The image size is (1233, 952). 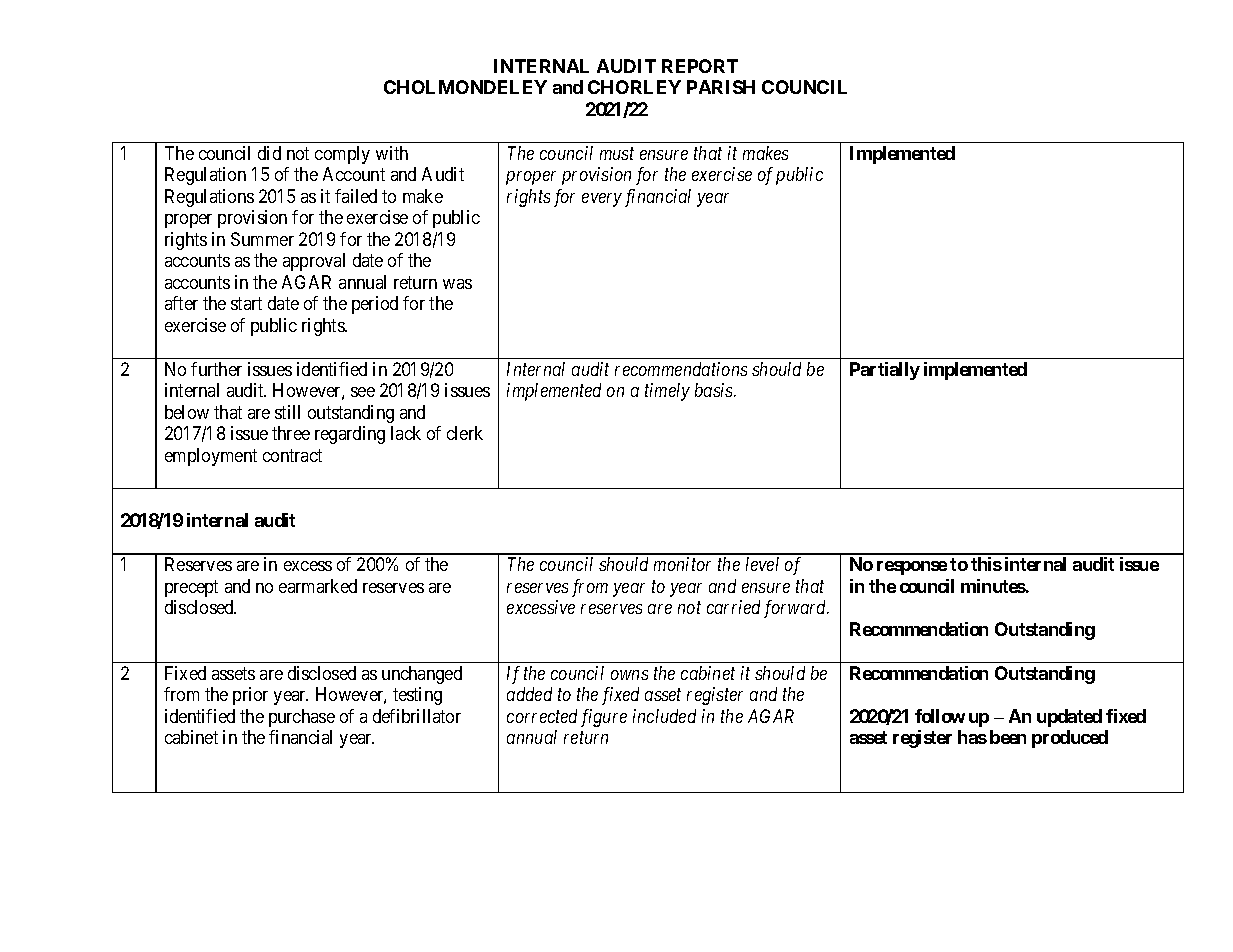 I want to click on REPORT, so click(x=700, y=66).
